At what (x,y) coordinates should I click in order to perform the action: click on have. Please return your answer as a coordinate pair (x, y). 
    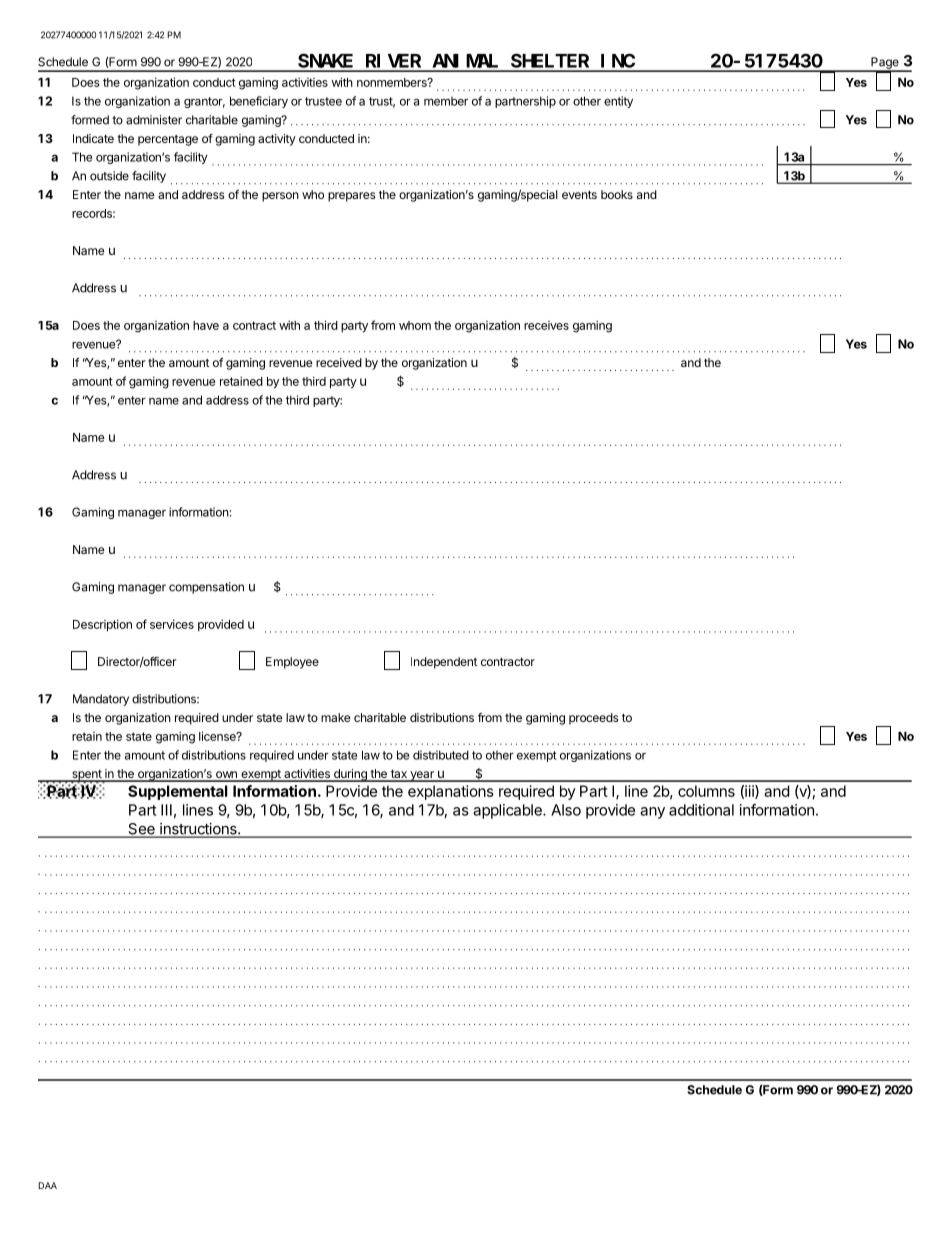
    Looking at the image, I should click on (206, 325).
